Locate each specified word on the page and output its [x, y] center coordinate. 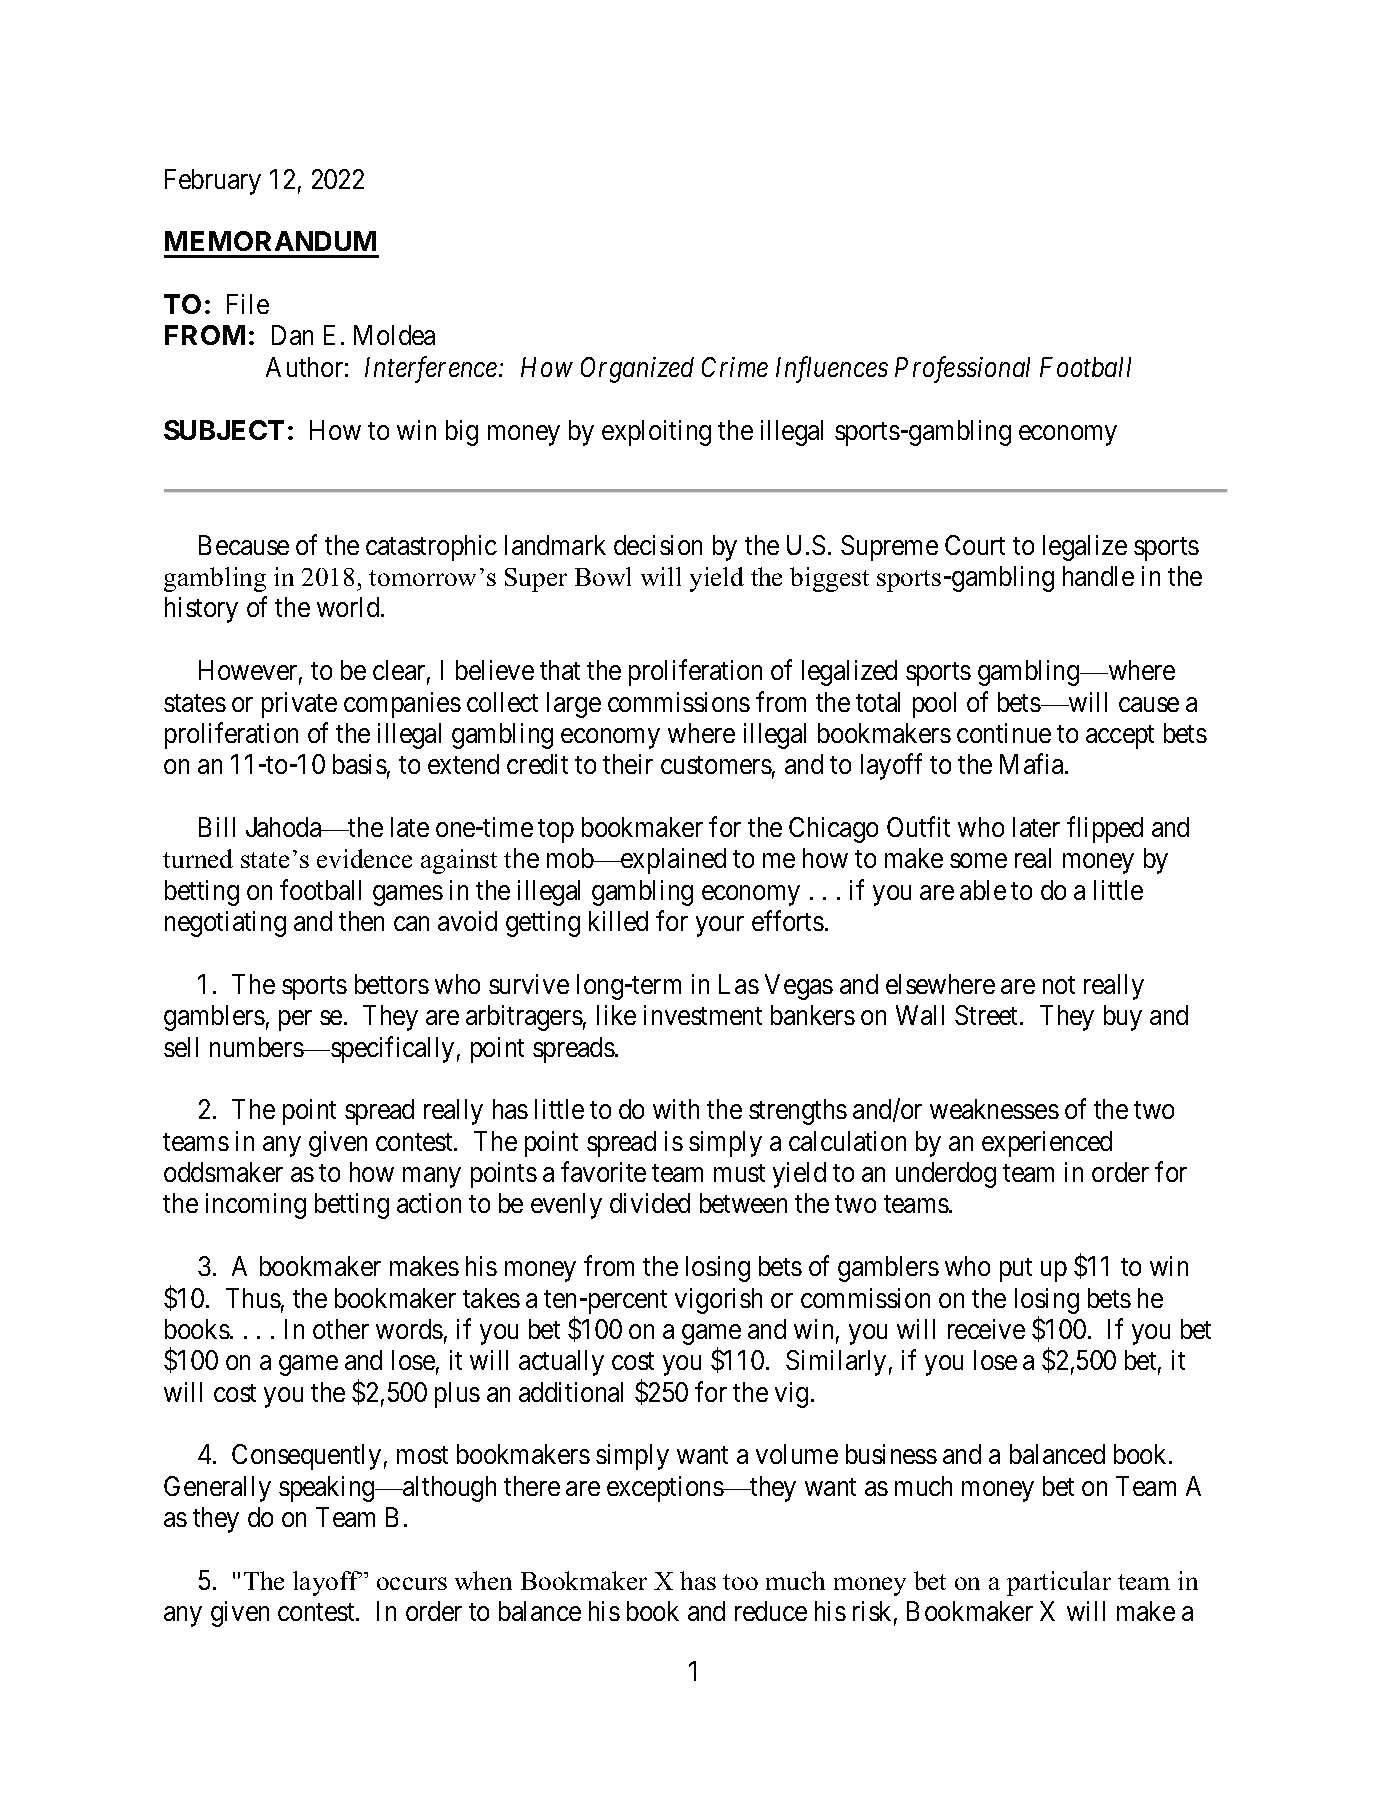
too [740, 1582]
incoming [256, 1206]
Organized [637, 370]
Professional [962, 369]
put [1016, 1270]
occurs [412, 1583]
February [213, 182]
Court [975, 545]
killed [618, 921]
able [983, 890]
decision [658, 545]
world [349, 607]
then [361, 921]
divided [650, 1203]
